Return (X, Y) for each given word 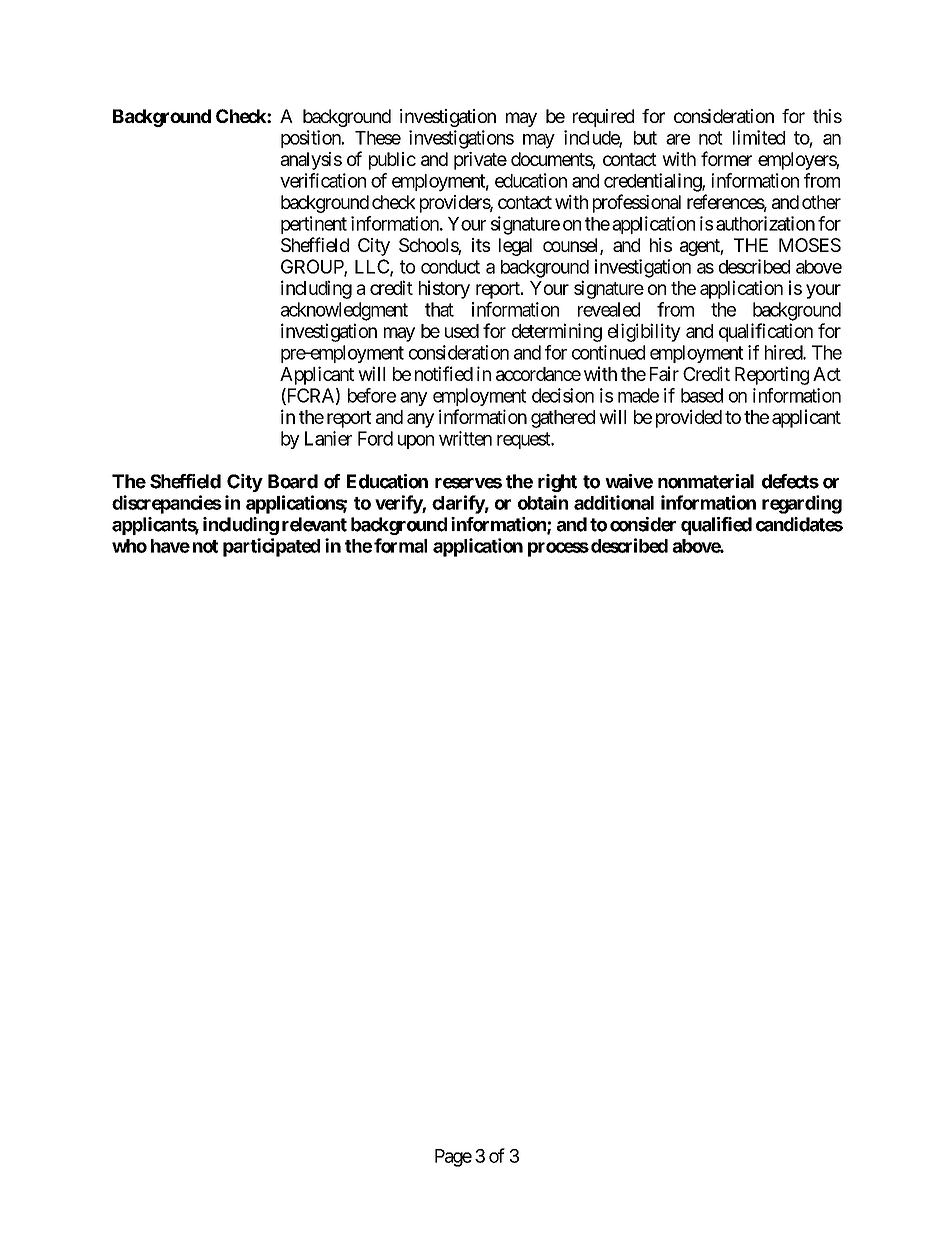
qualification (766, 332)
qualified (716, 526)
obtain (543, 502)
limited (759, 137)
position (311, 139)
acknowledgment (344, 311)
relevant (314, 524)
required (603, 118)
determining (557, 332)
